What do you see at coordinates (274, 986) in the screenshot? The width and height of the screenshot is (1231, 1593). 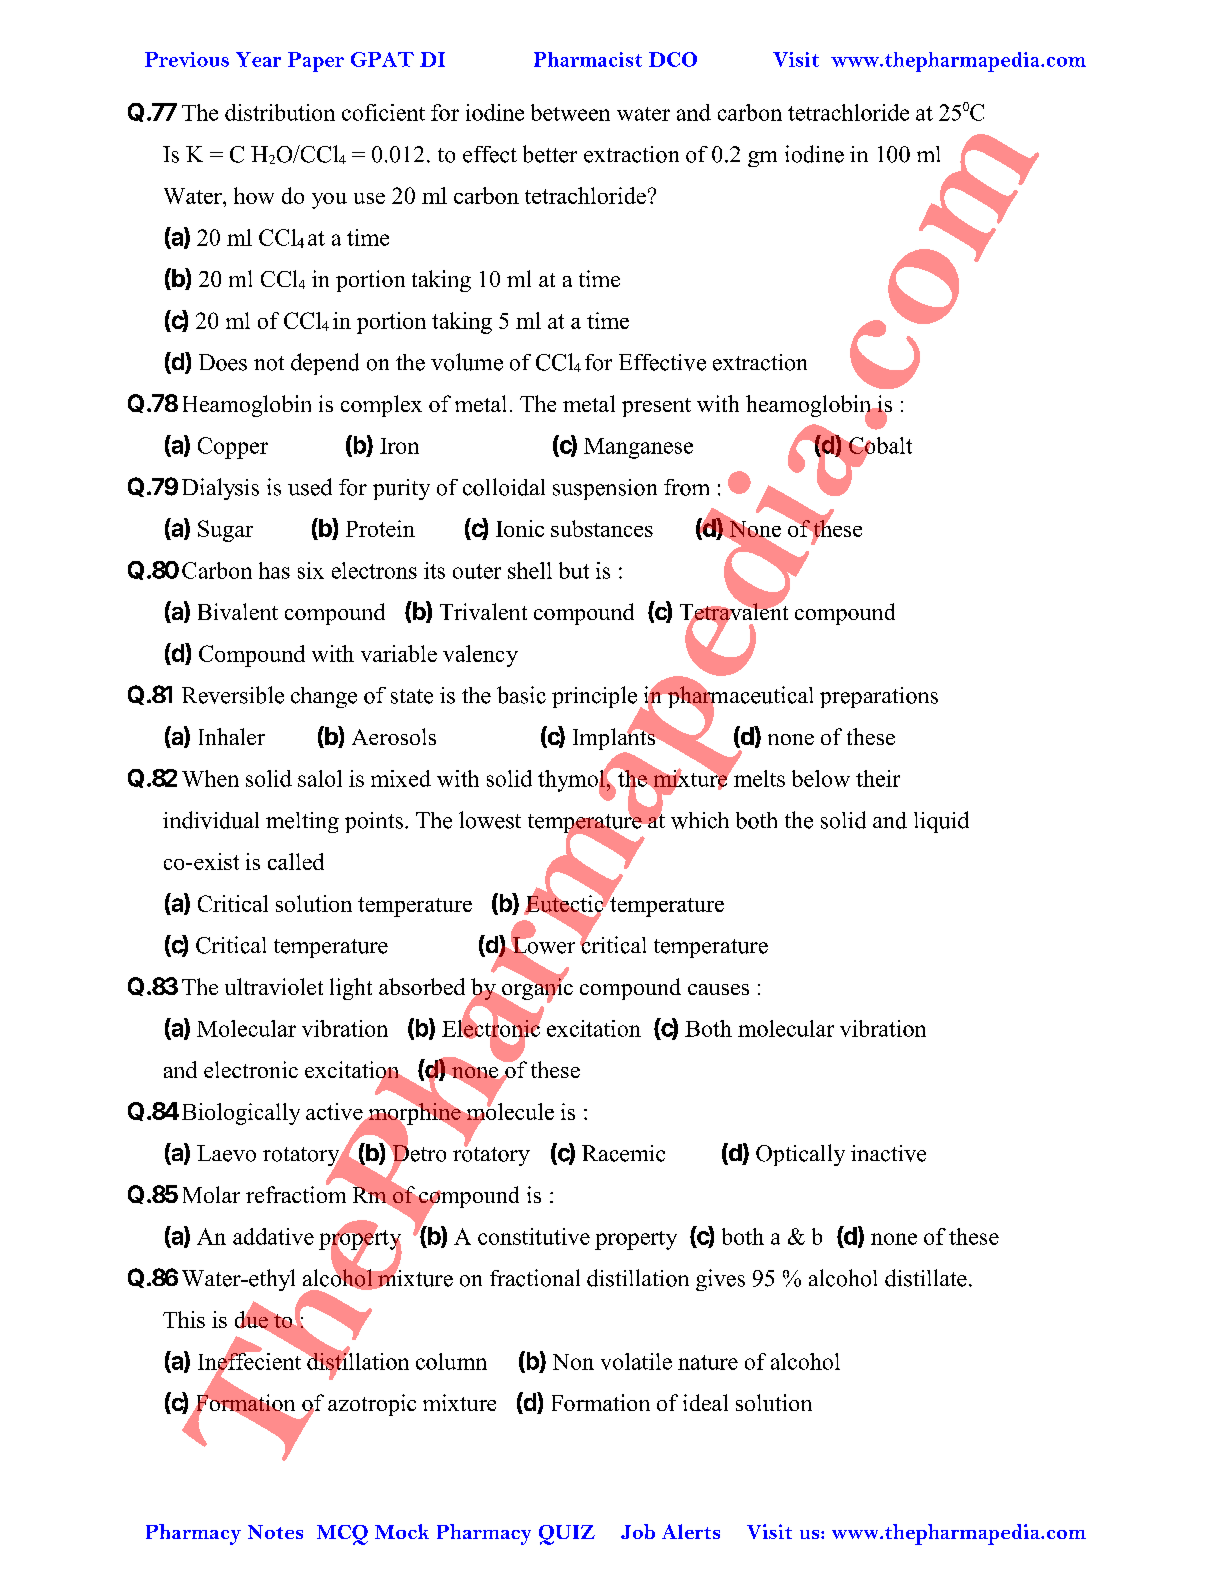 I see `ultraviolet` at bounding box center [274, 986].
